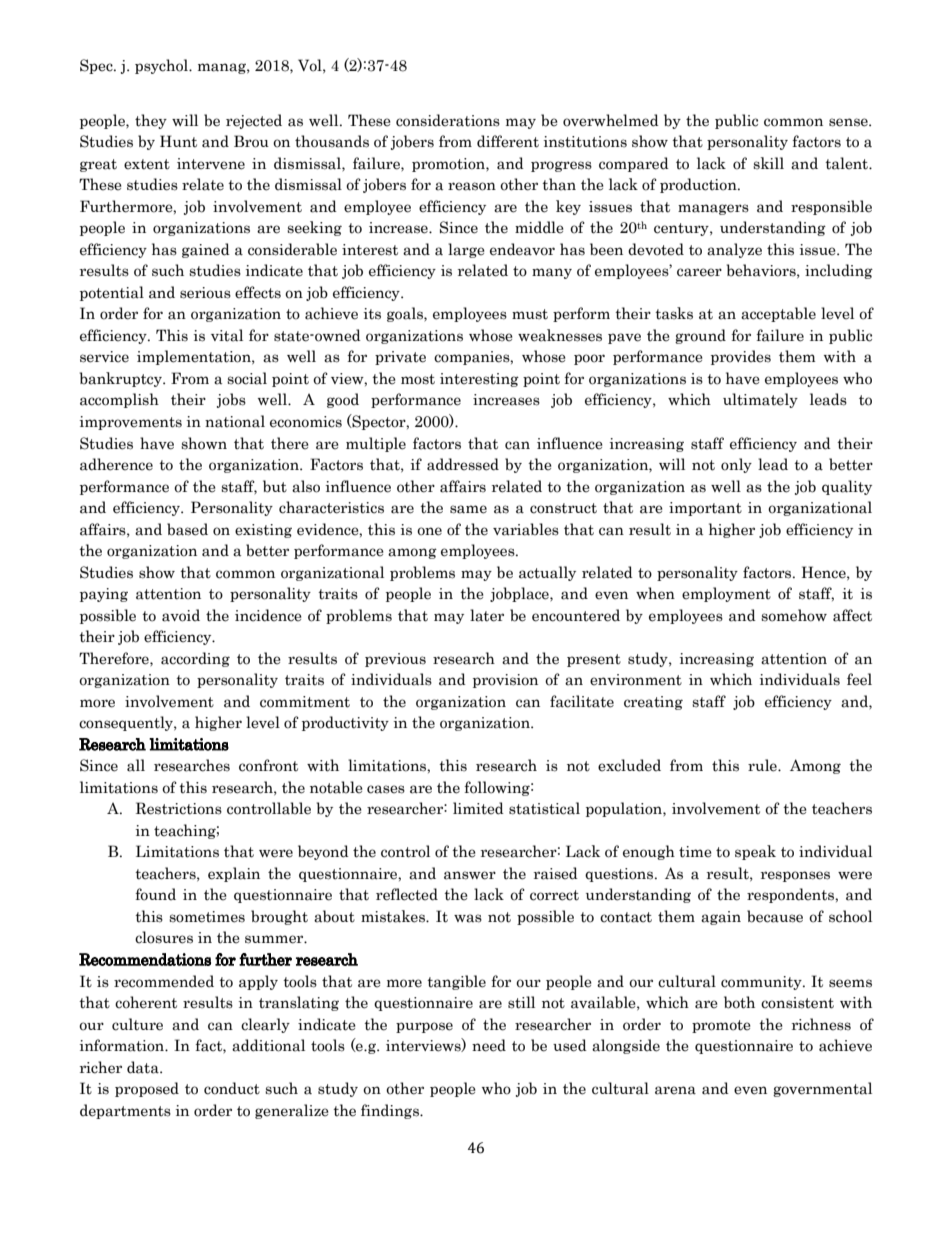  Describe the element at coordinates (859, 679) in the image. I see `feel` at that location.
